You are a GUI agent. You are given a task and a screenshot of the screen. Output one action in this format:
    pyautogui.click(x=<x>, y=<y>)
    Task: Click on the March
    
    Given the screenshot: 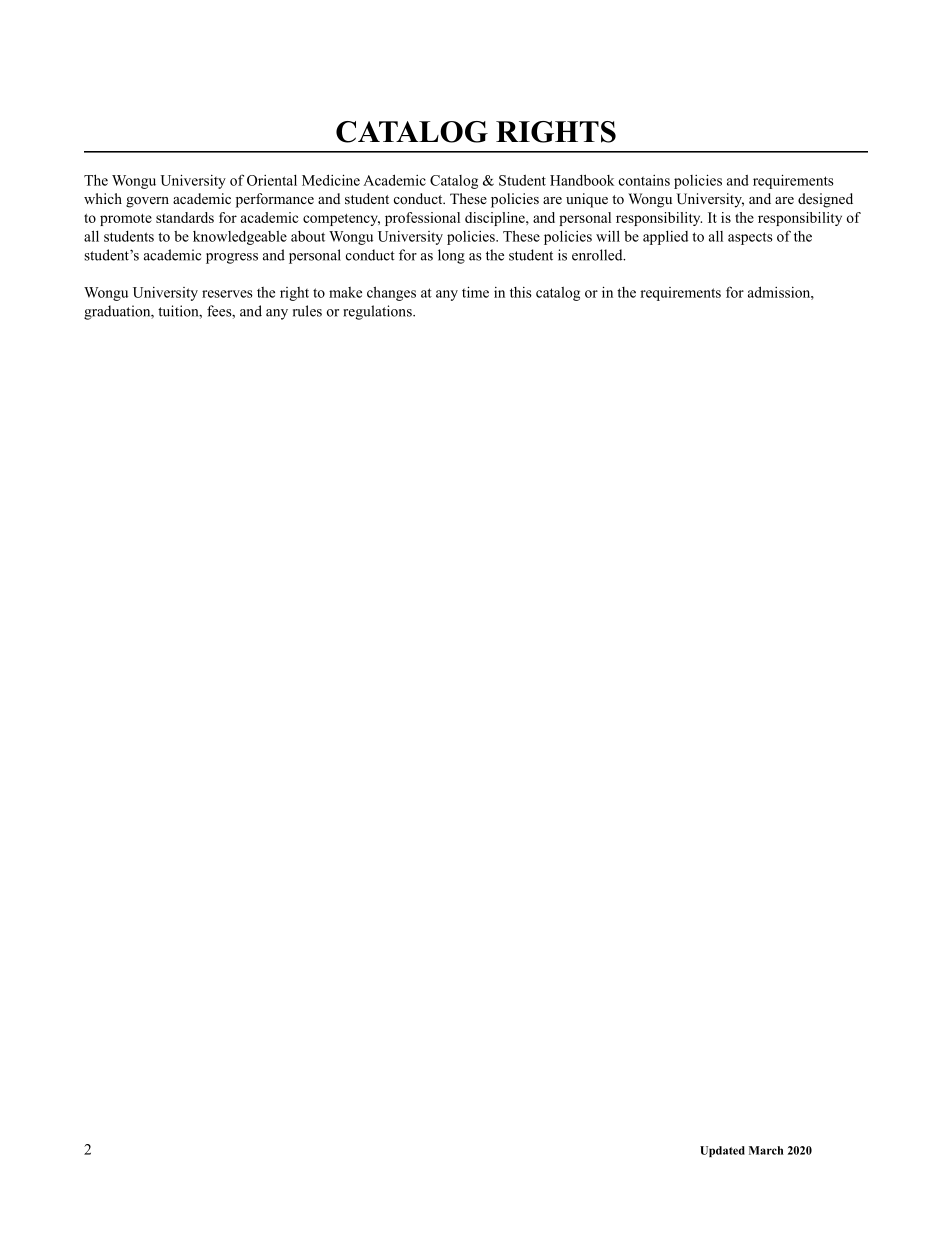 What is the action you would take?
    pyautogui.click(x=766, y=1150)
